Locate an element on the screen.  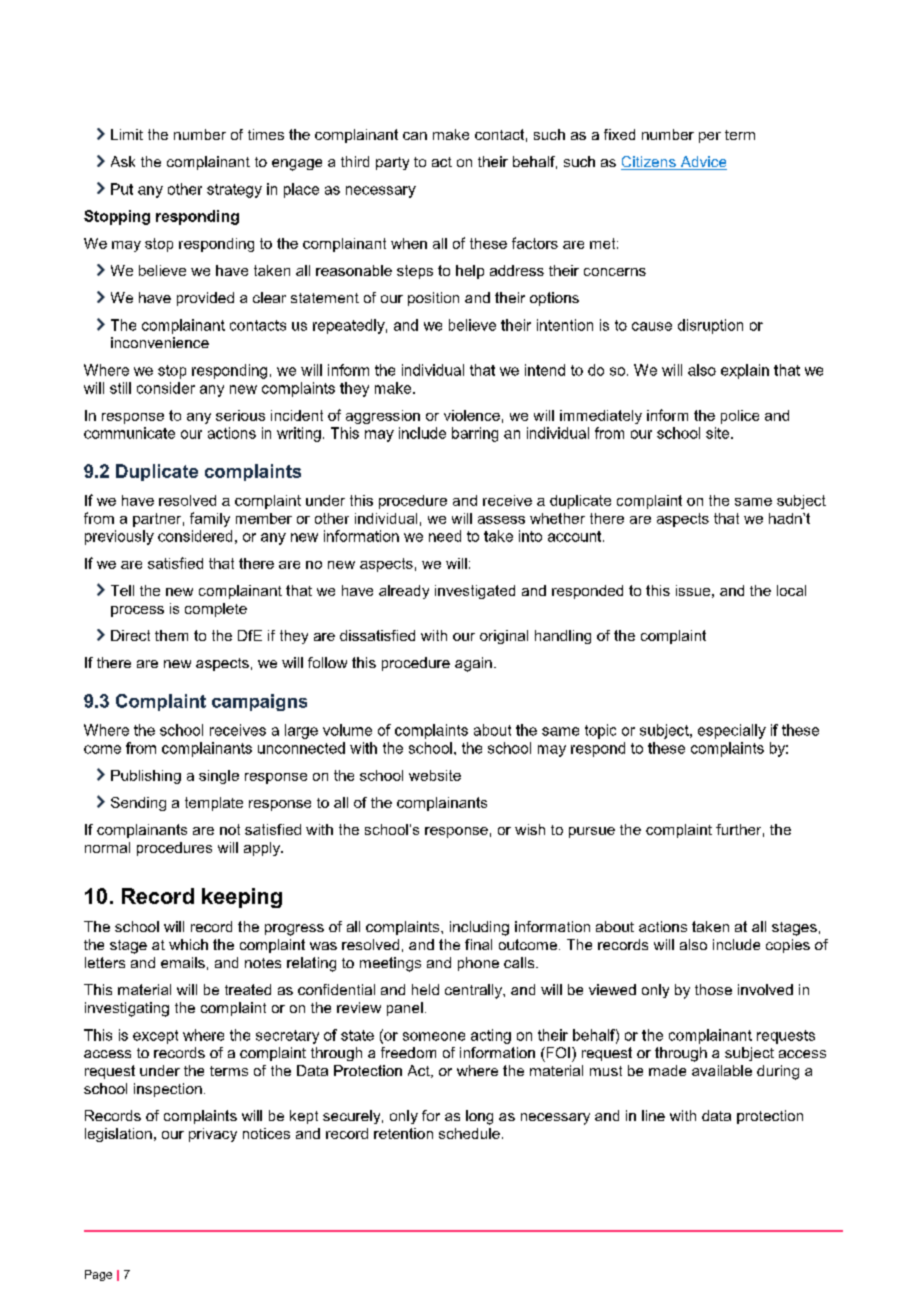
can is located at coordinates (415, 136).
